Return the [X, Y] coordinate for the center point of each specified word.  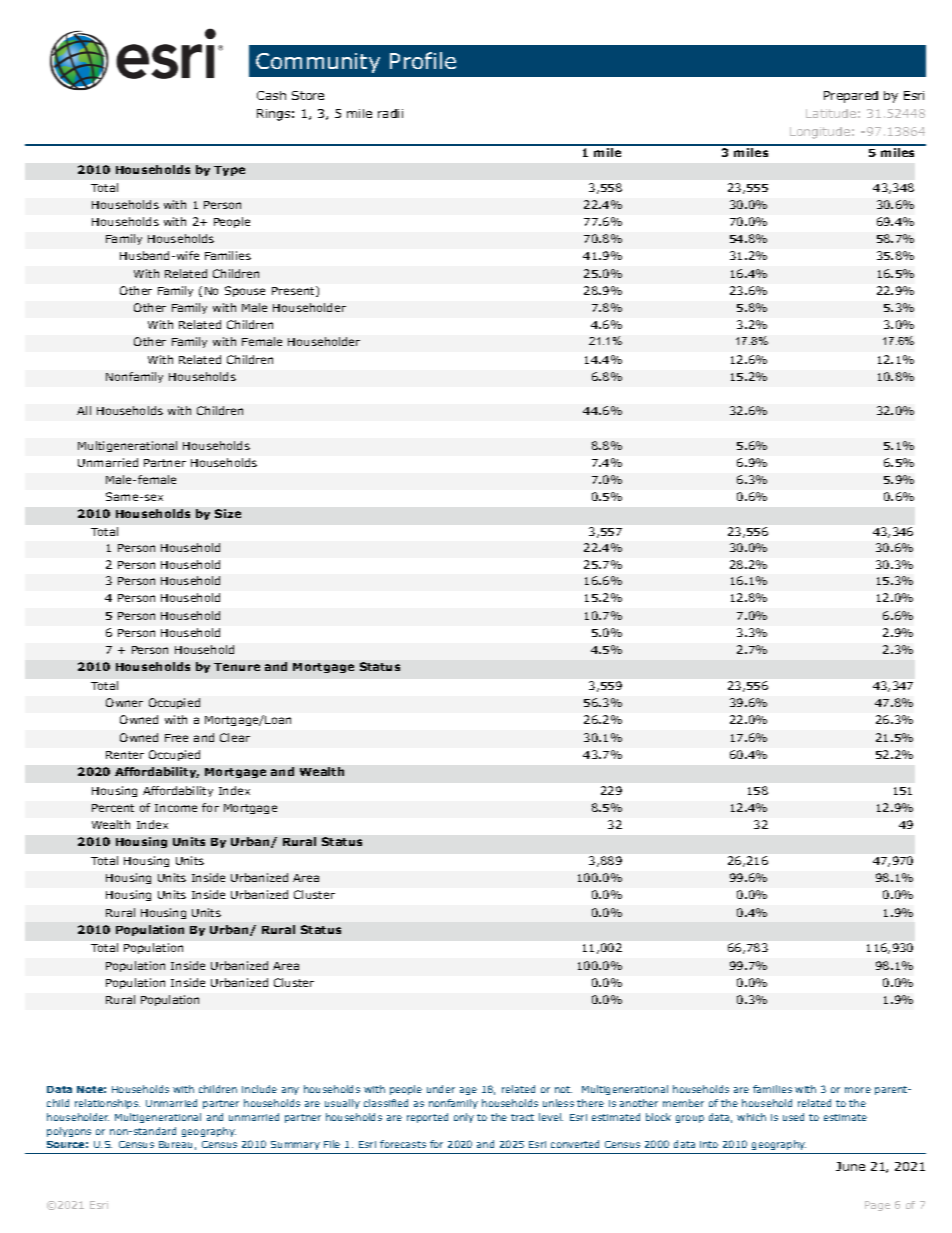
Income [176, 808]
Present [294, 291]
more [858, 1090]
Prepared [851, 97]
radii [390, 113]
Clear [235, 737]
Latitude [831, 113]
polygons [69, 1132]
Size [228, 513]
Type [229, 171]
